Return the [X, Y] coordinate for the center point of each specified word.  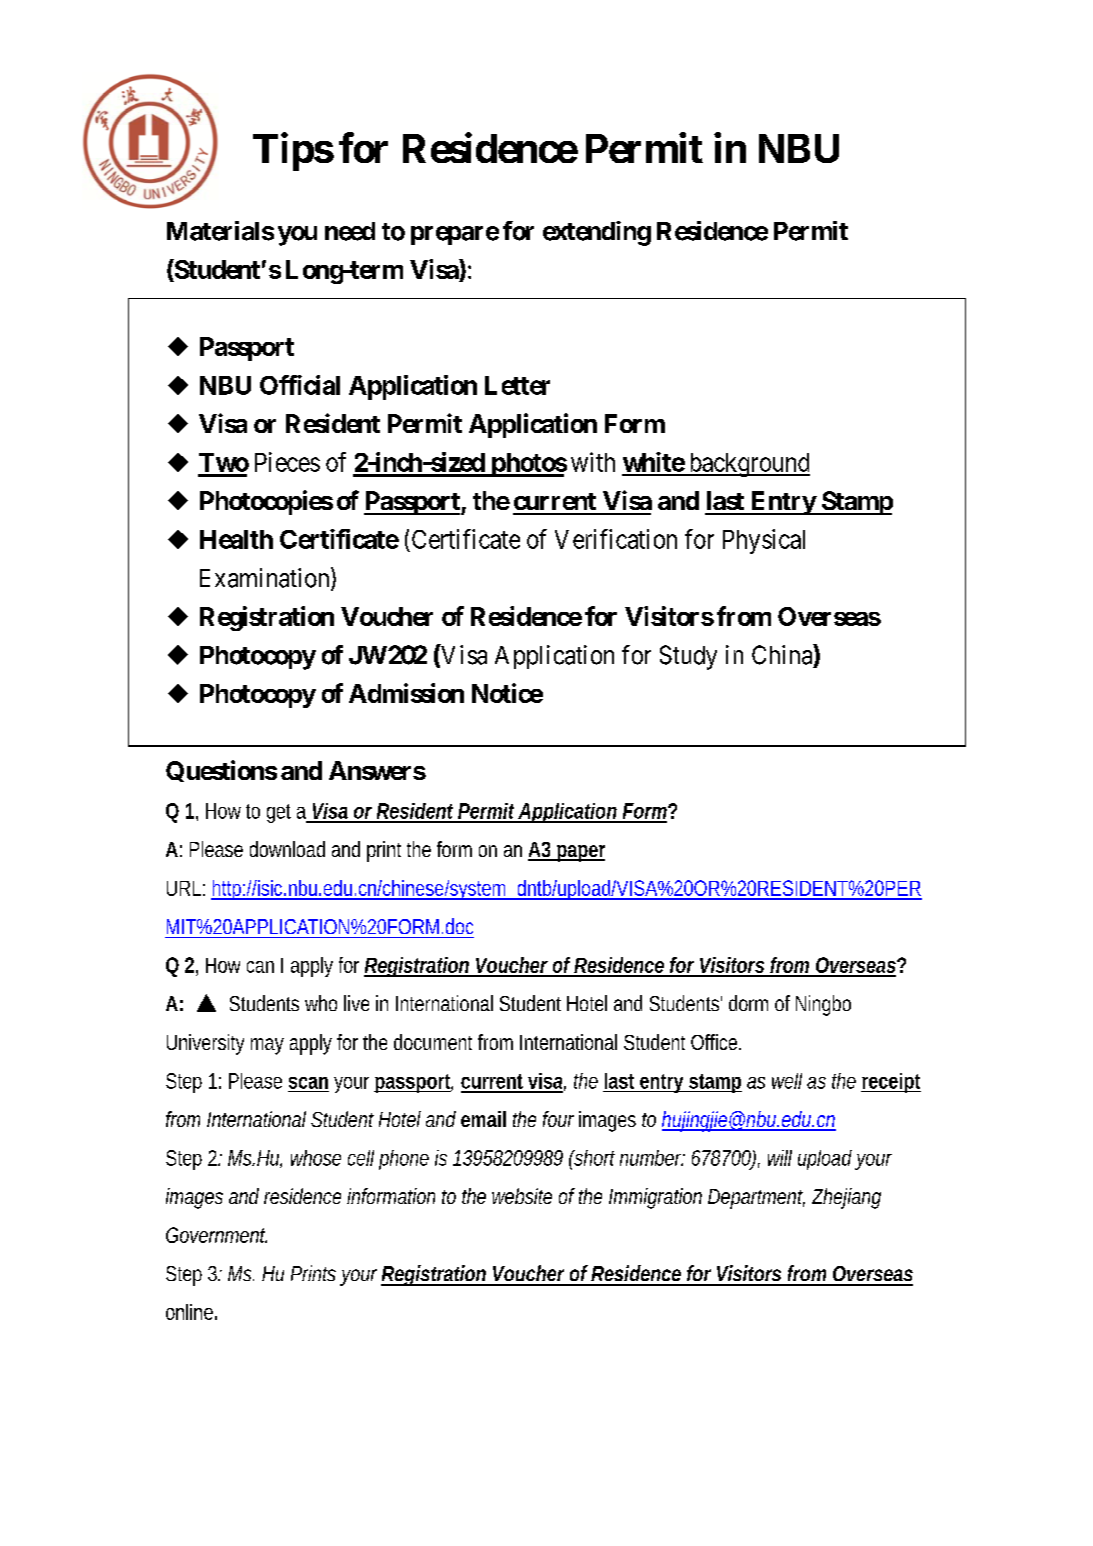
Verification [616, 539]
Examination [266, 578]
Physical [764, 541]
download [287, 849]
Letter [517, 385]
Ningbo [823, 1005]
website [522, 1196]
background [748, 465]
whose [316, 1158]
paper [580, 853]
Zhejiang [846, 1198]
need [350, 231]
